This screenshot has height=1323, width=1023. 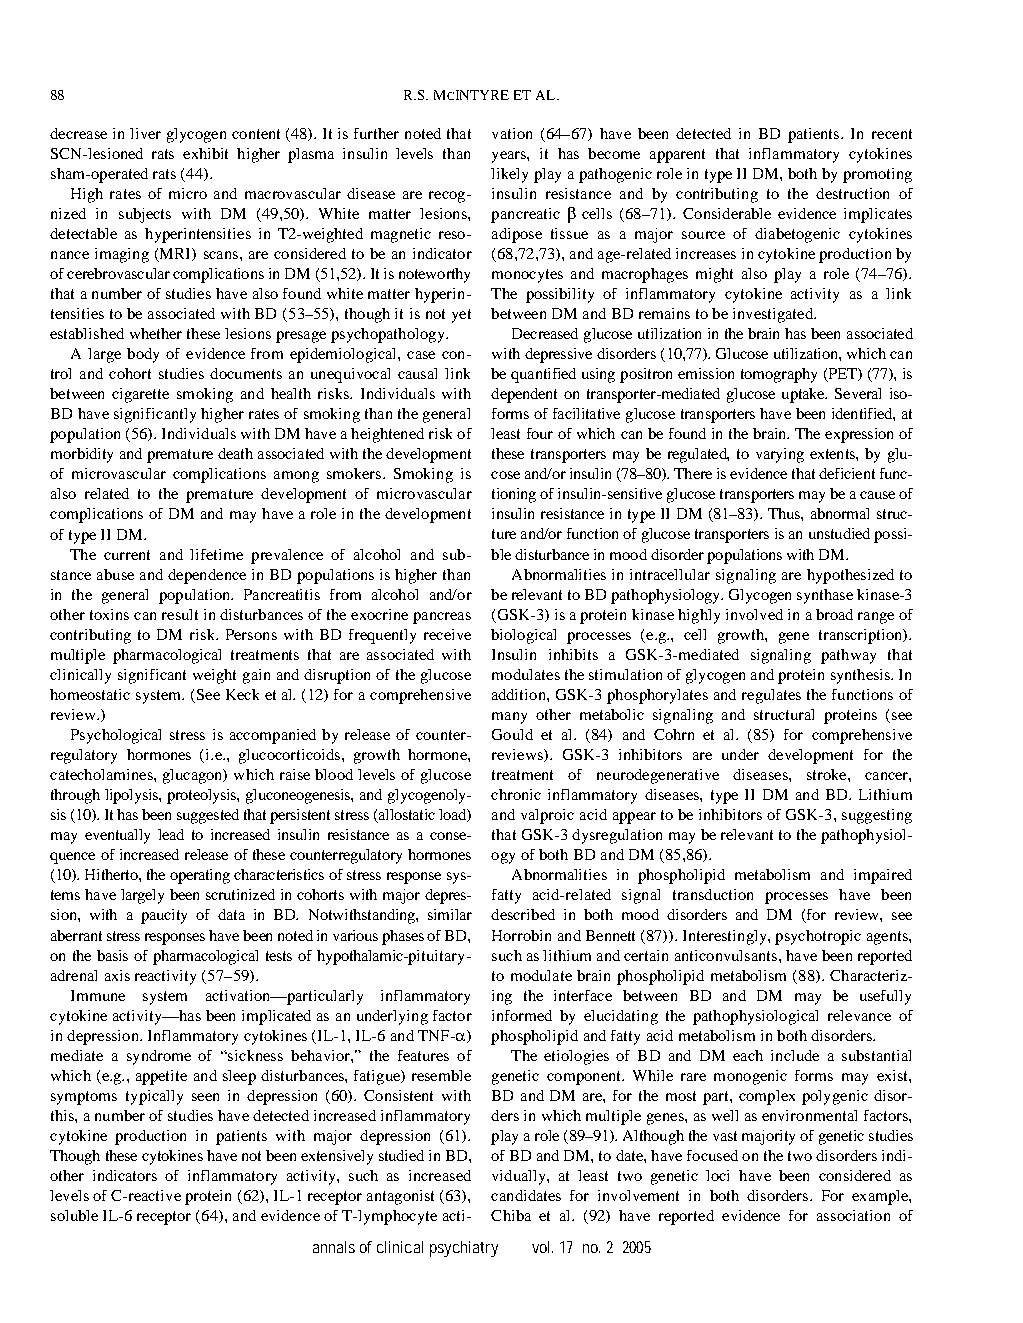 I want to click on regulates, so click(x=771, y=696).
